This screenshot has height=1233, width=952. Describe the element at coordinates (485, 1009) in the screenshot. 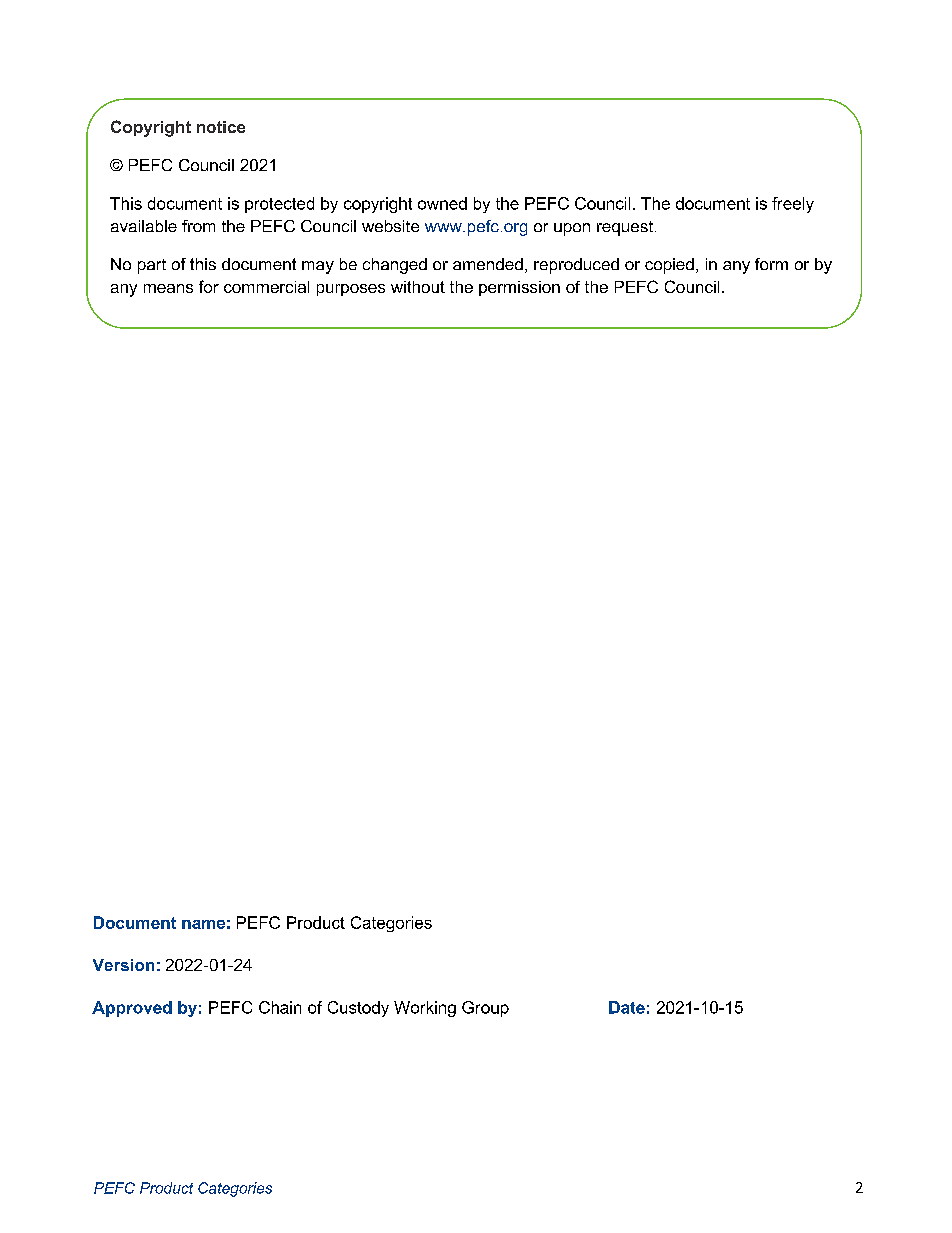

I see `Group` at that location.
